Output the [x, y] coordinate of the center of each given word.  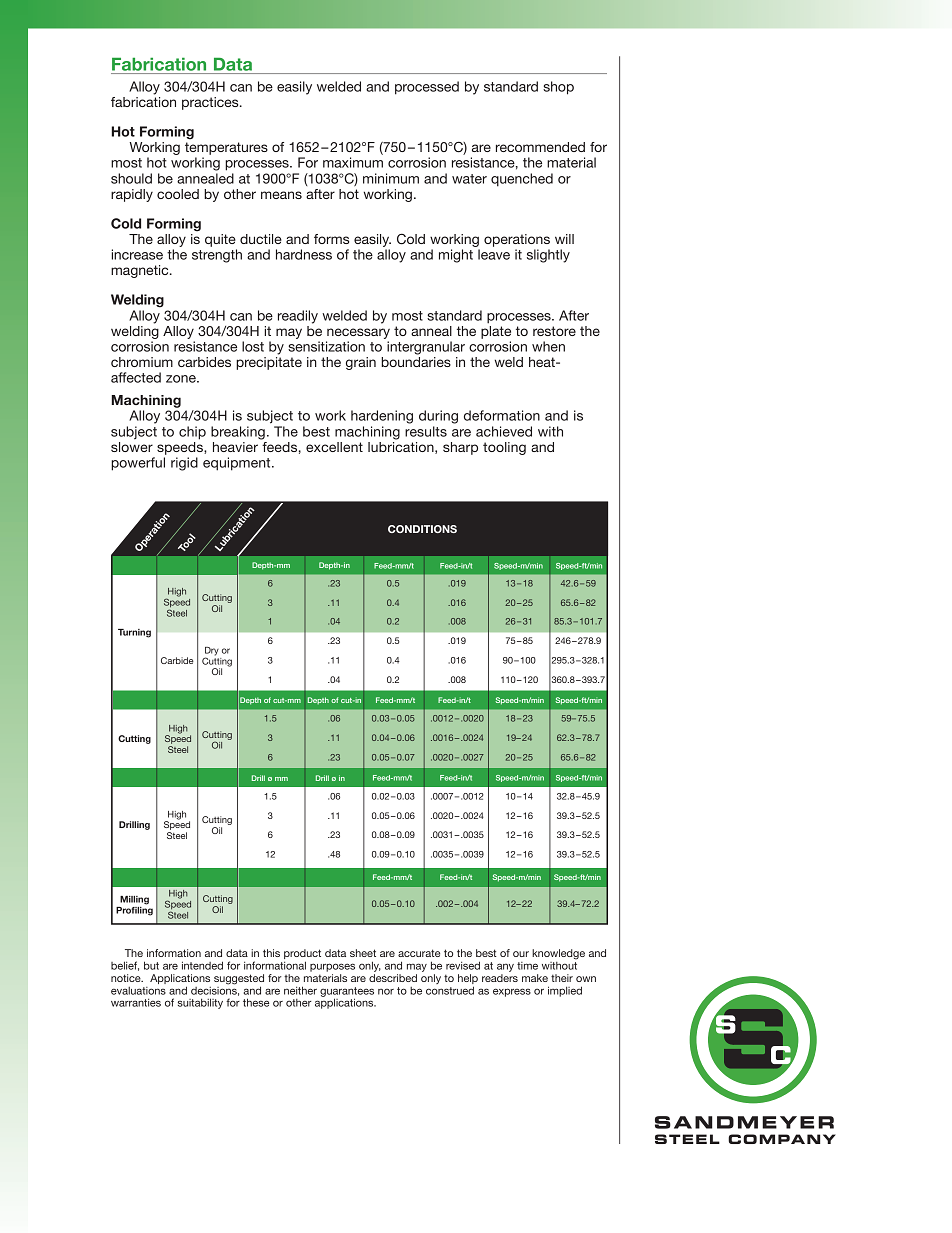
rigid [184, 464]
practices [211, 103]
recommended [540, 147]
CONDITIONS [422, 529]
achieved [504, 431]
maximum [353, 162]
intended [202, 965]
